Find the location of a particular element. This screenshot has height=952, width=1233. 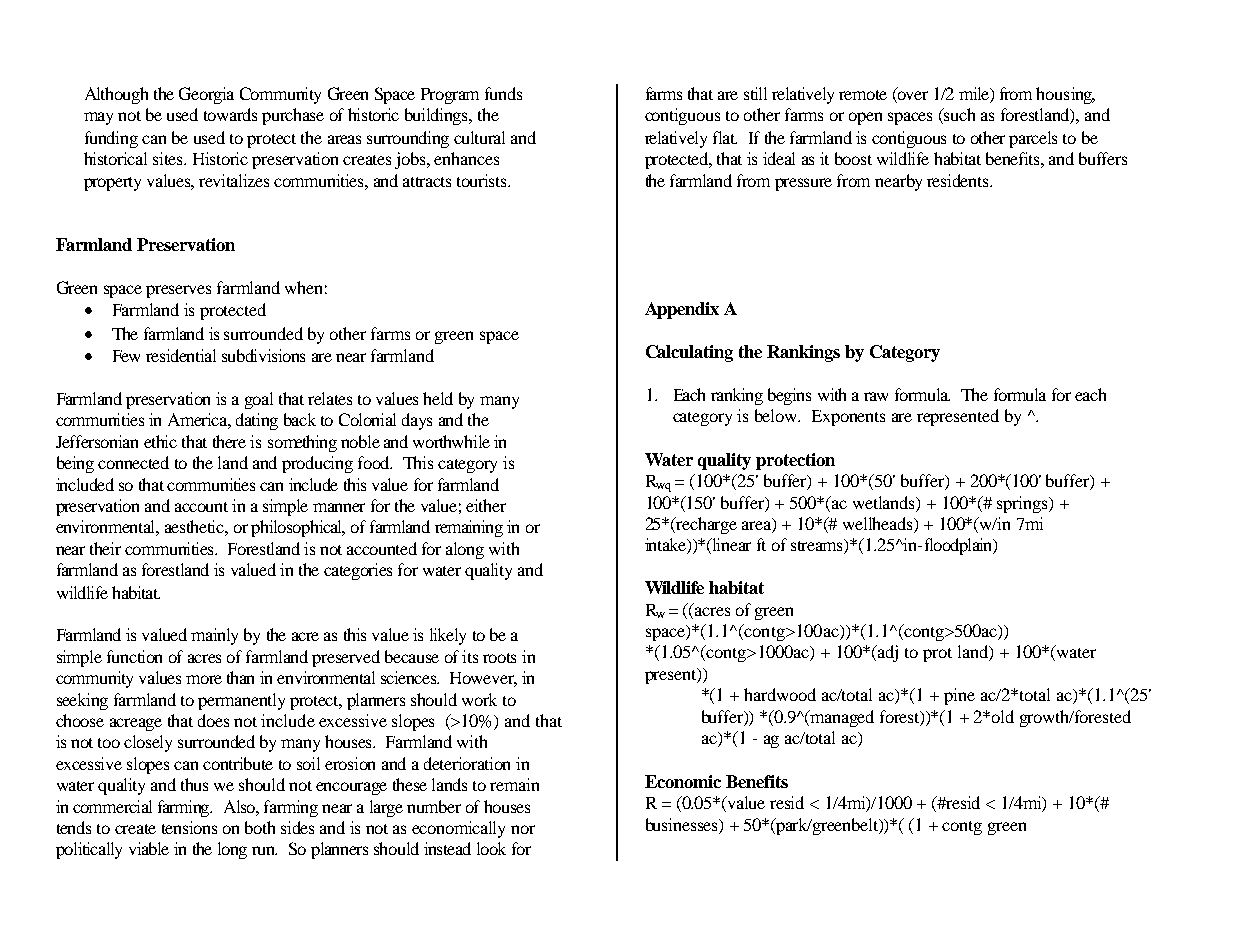

tensions is located at coordinates (189, 827).
